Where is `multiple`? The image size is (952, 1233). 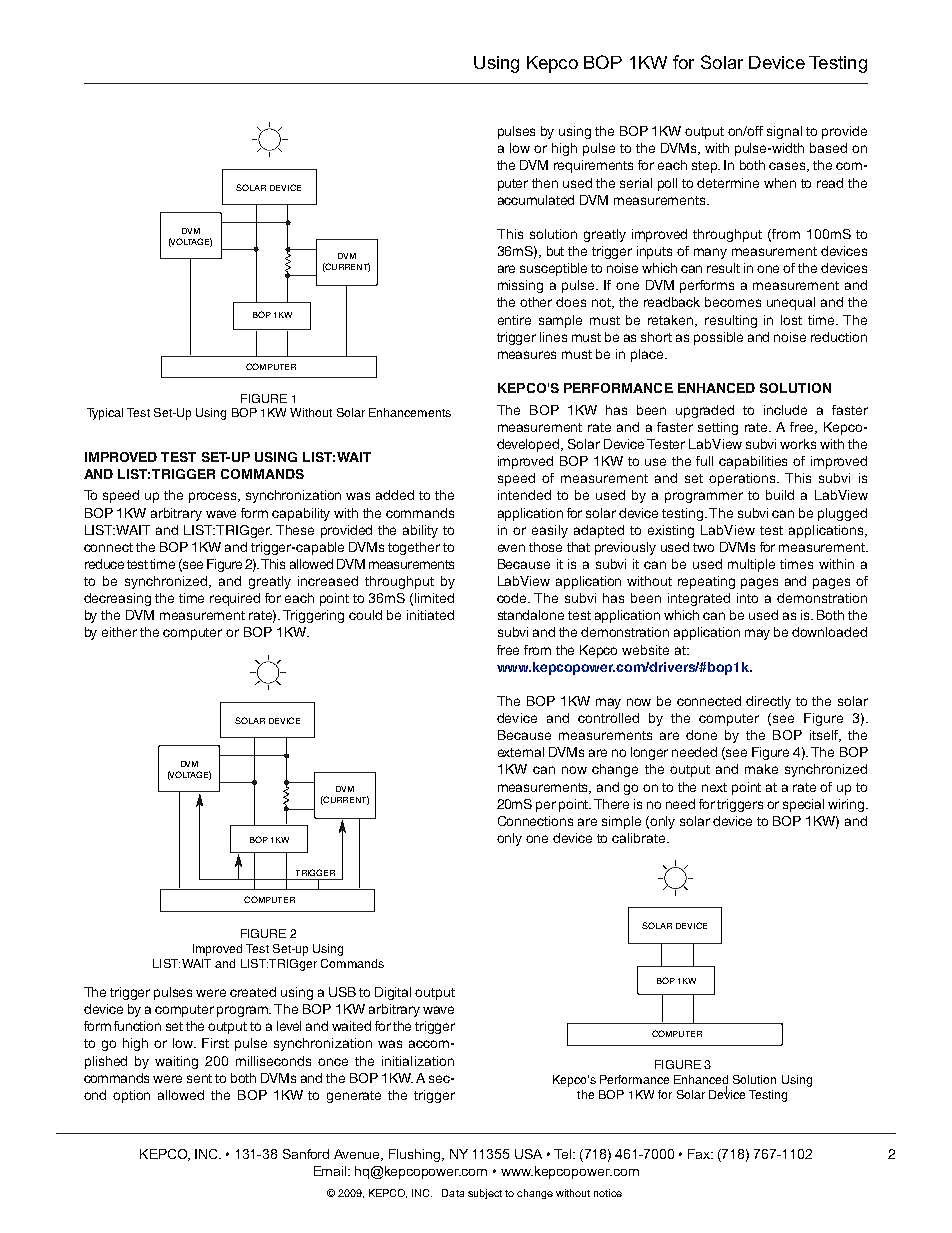
multiple is located at coordinates (751, 565).
